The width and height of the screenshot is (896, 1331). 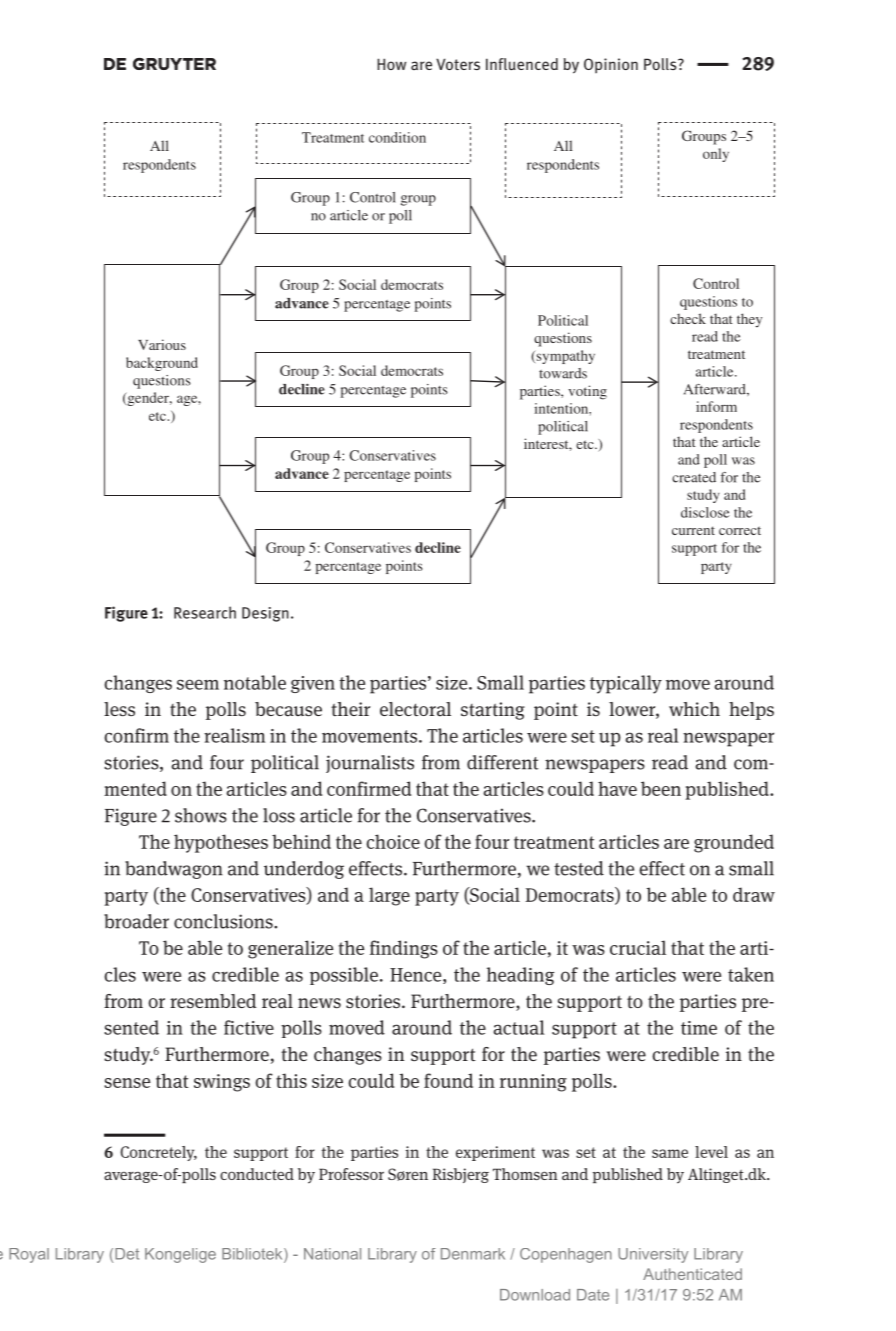 I want to click on Det, so click(x=127, y=1254).
